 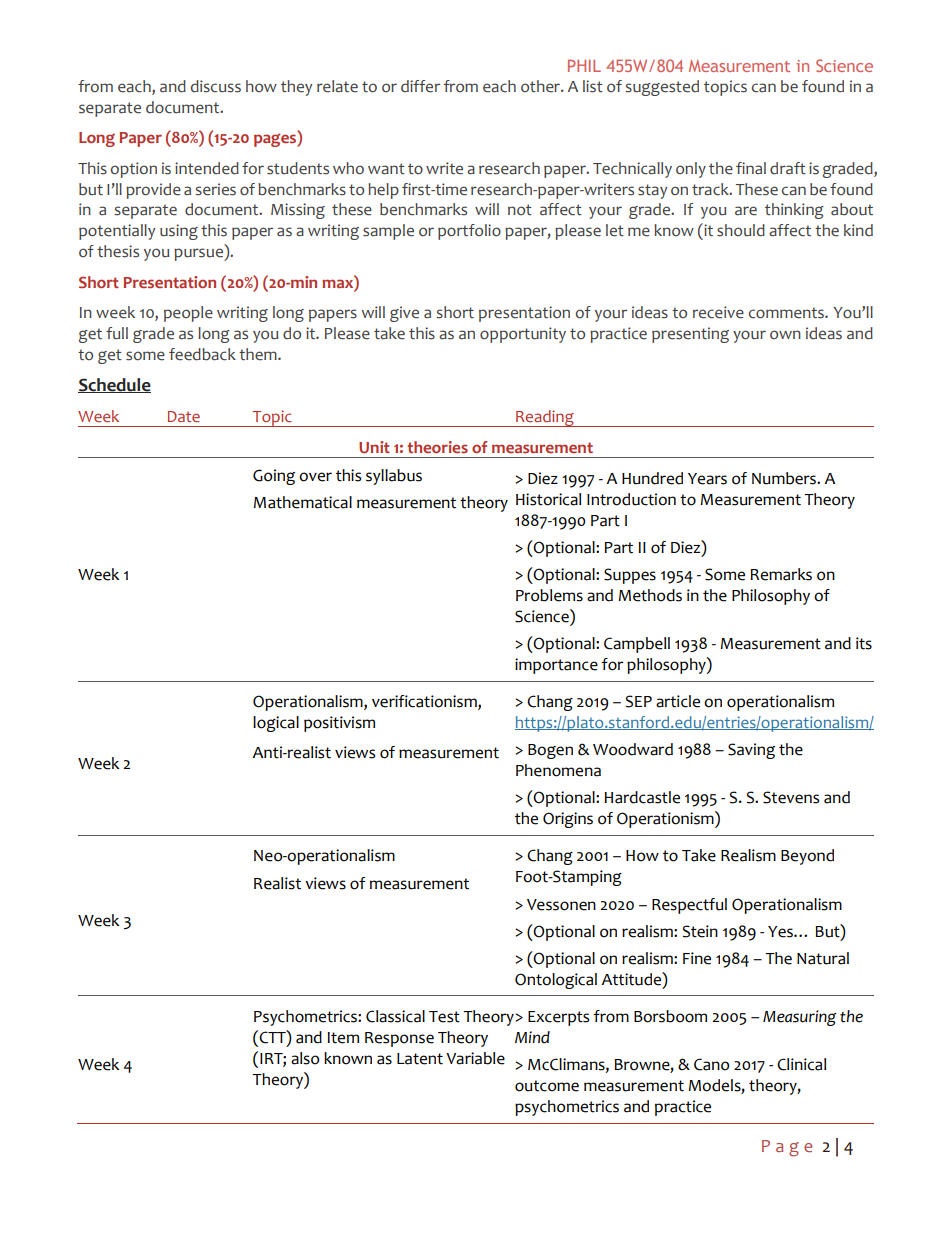 I want to click on also, so click(x=305, y=1058).
